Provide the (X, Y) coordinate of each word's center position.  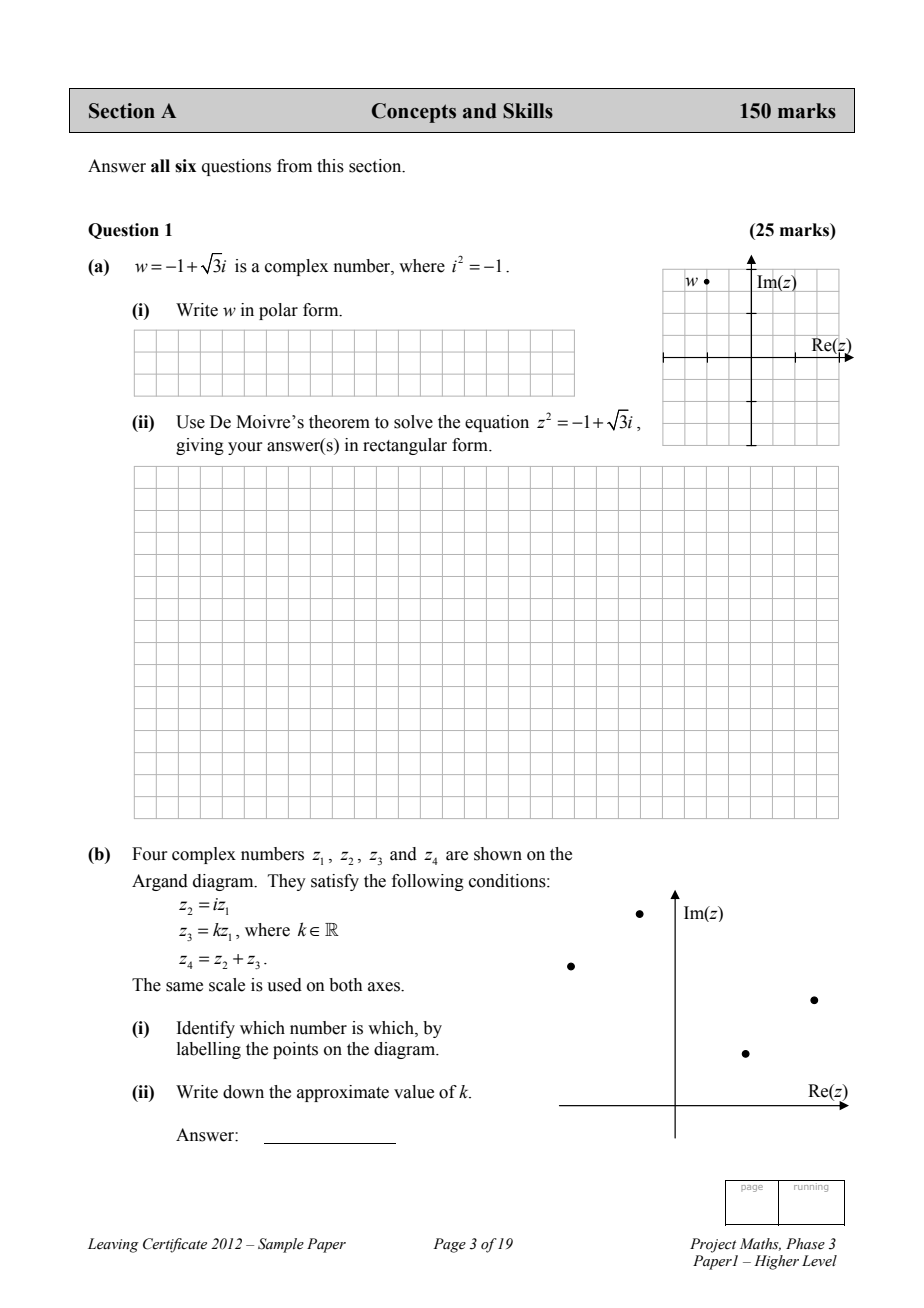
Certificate (175, 1245)
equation (497, 423)
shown (498, 854)
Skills (528, 111)
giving (200, 446)
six (185, 166)
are (457, 856)
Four (150, 854)
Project (713, 1245)
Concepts (414, 113)
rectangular (405, 446)
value (414, 1092)
